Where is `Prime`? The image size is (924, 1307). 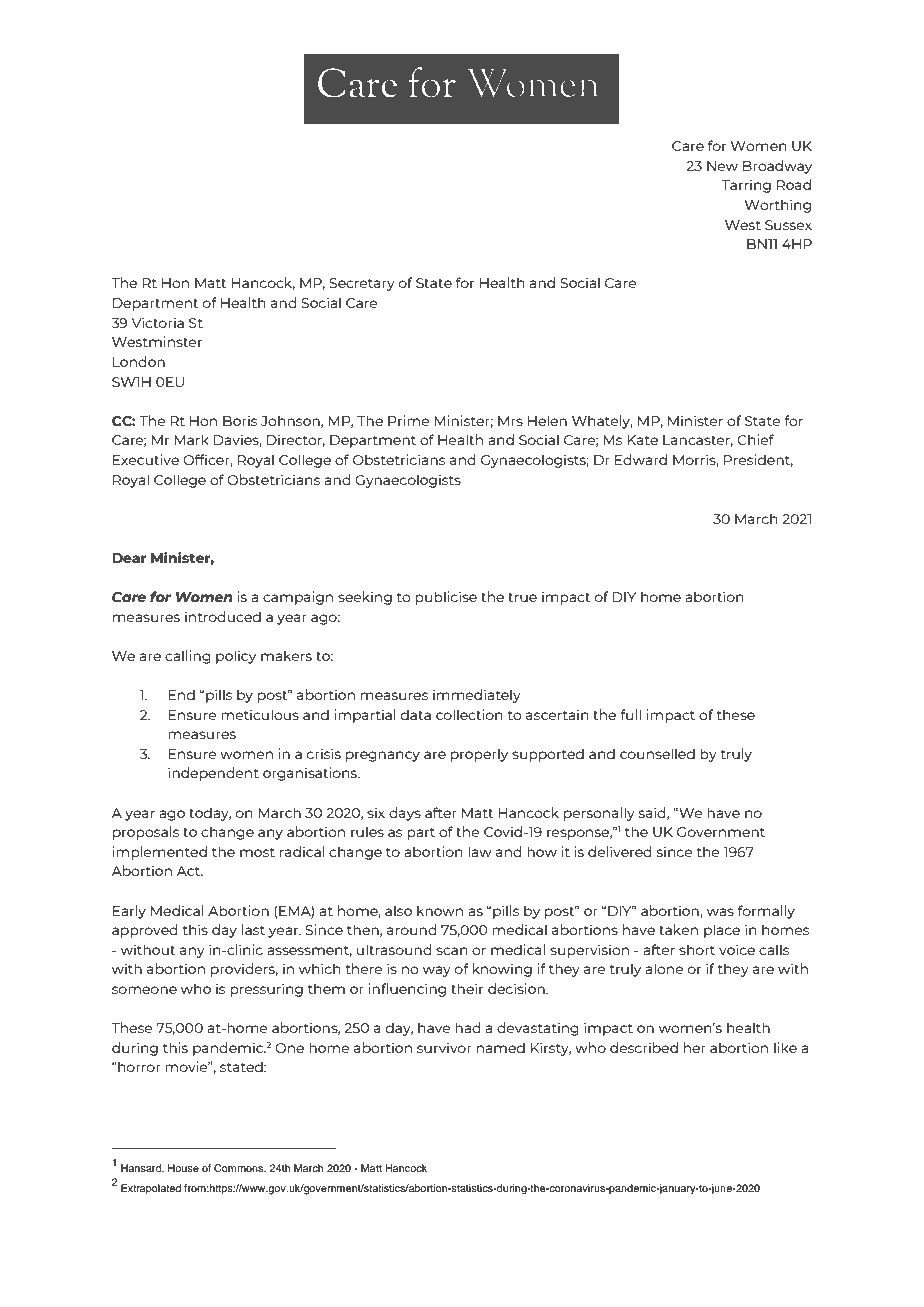 Prime is located at coordinates (408, 420).
